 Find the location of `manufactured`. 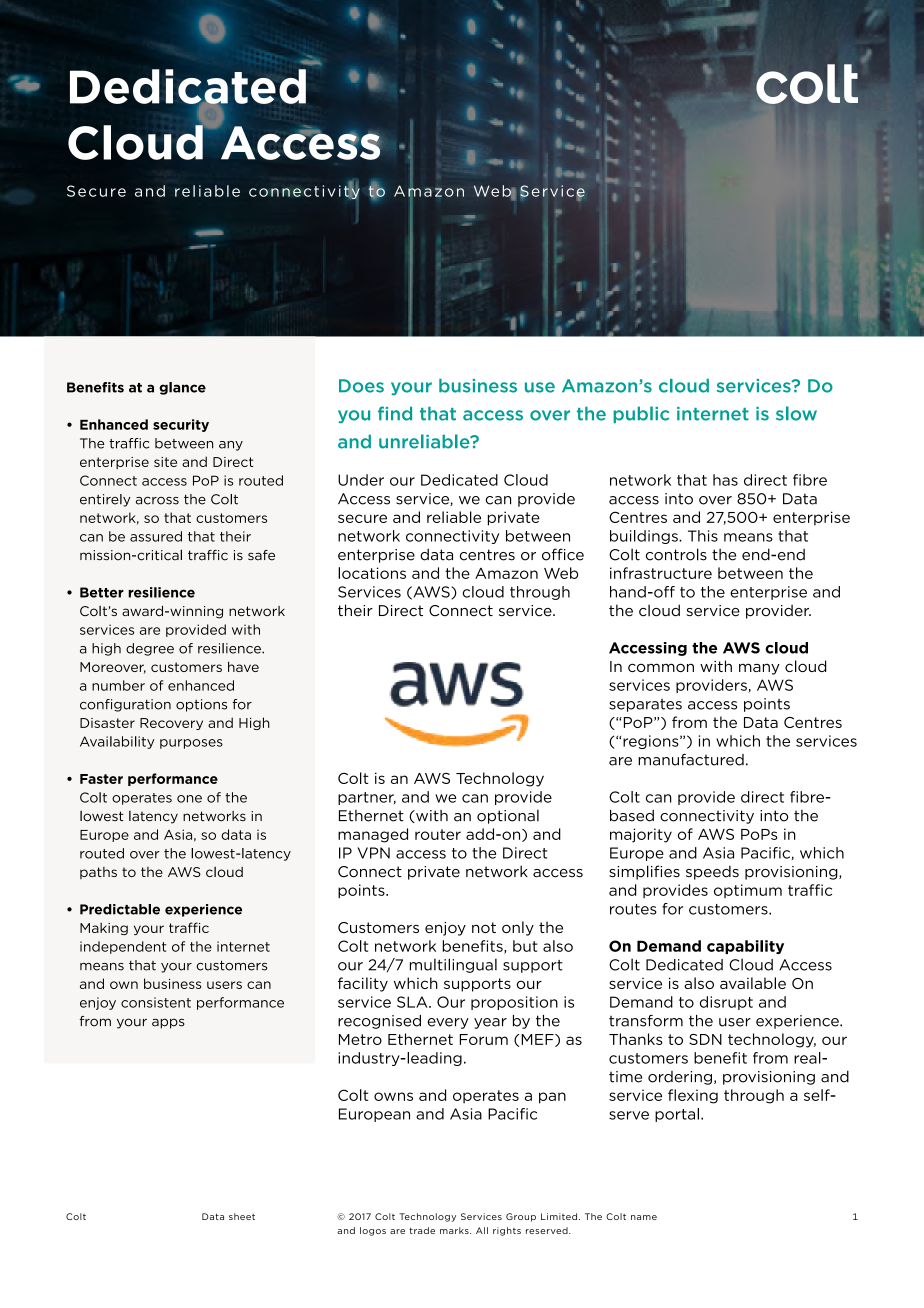

manufactured is located at coordinates (691, 759).
